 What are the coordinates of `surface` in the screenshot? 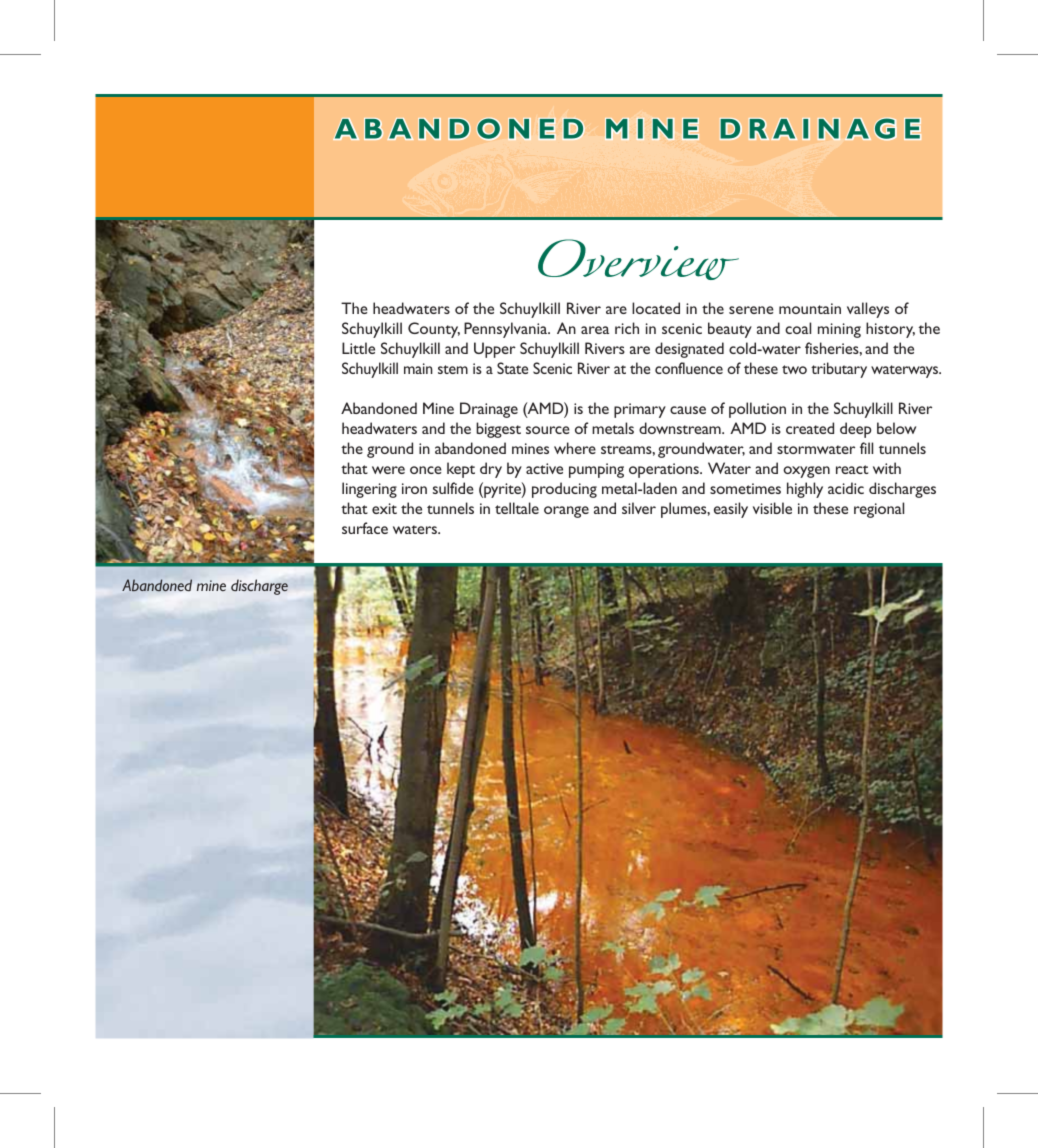 It's located at (365, 528).
